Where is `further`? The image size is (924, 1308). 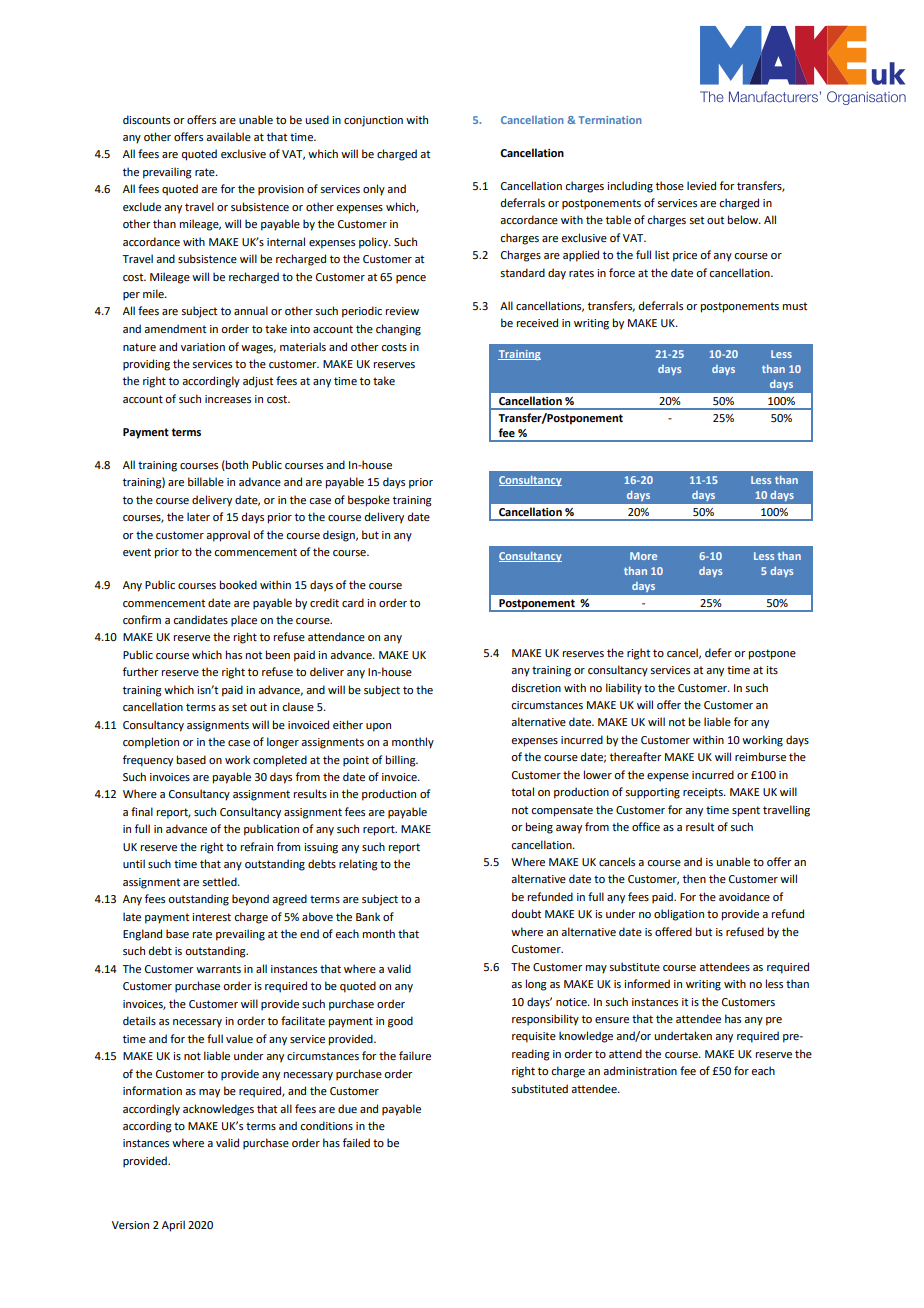
further is located at coordinates (141, 671).
